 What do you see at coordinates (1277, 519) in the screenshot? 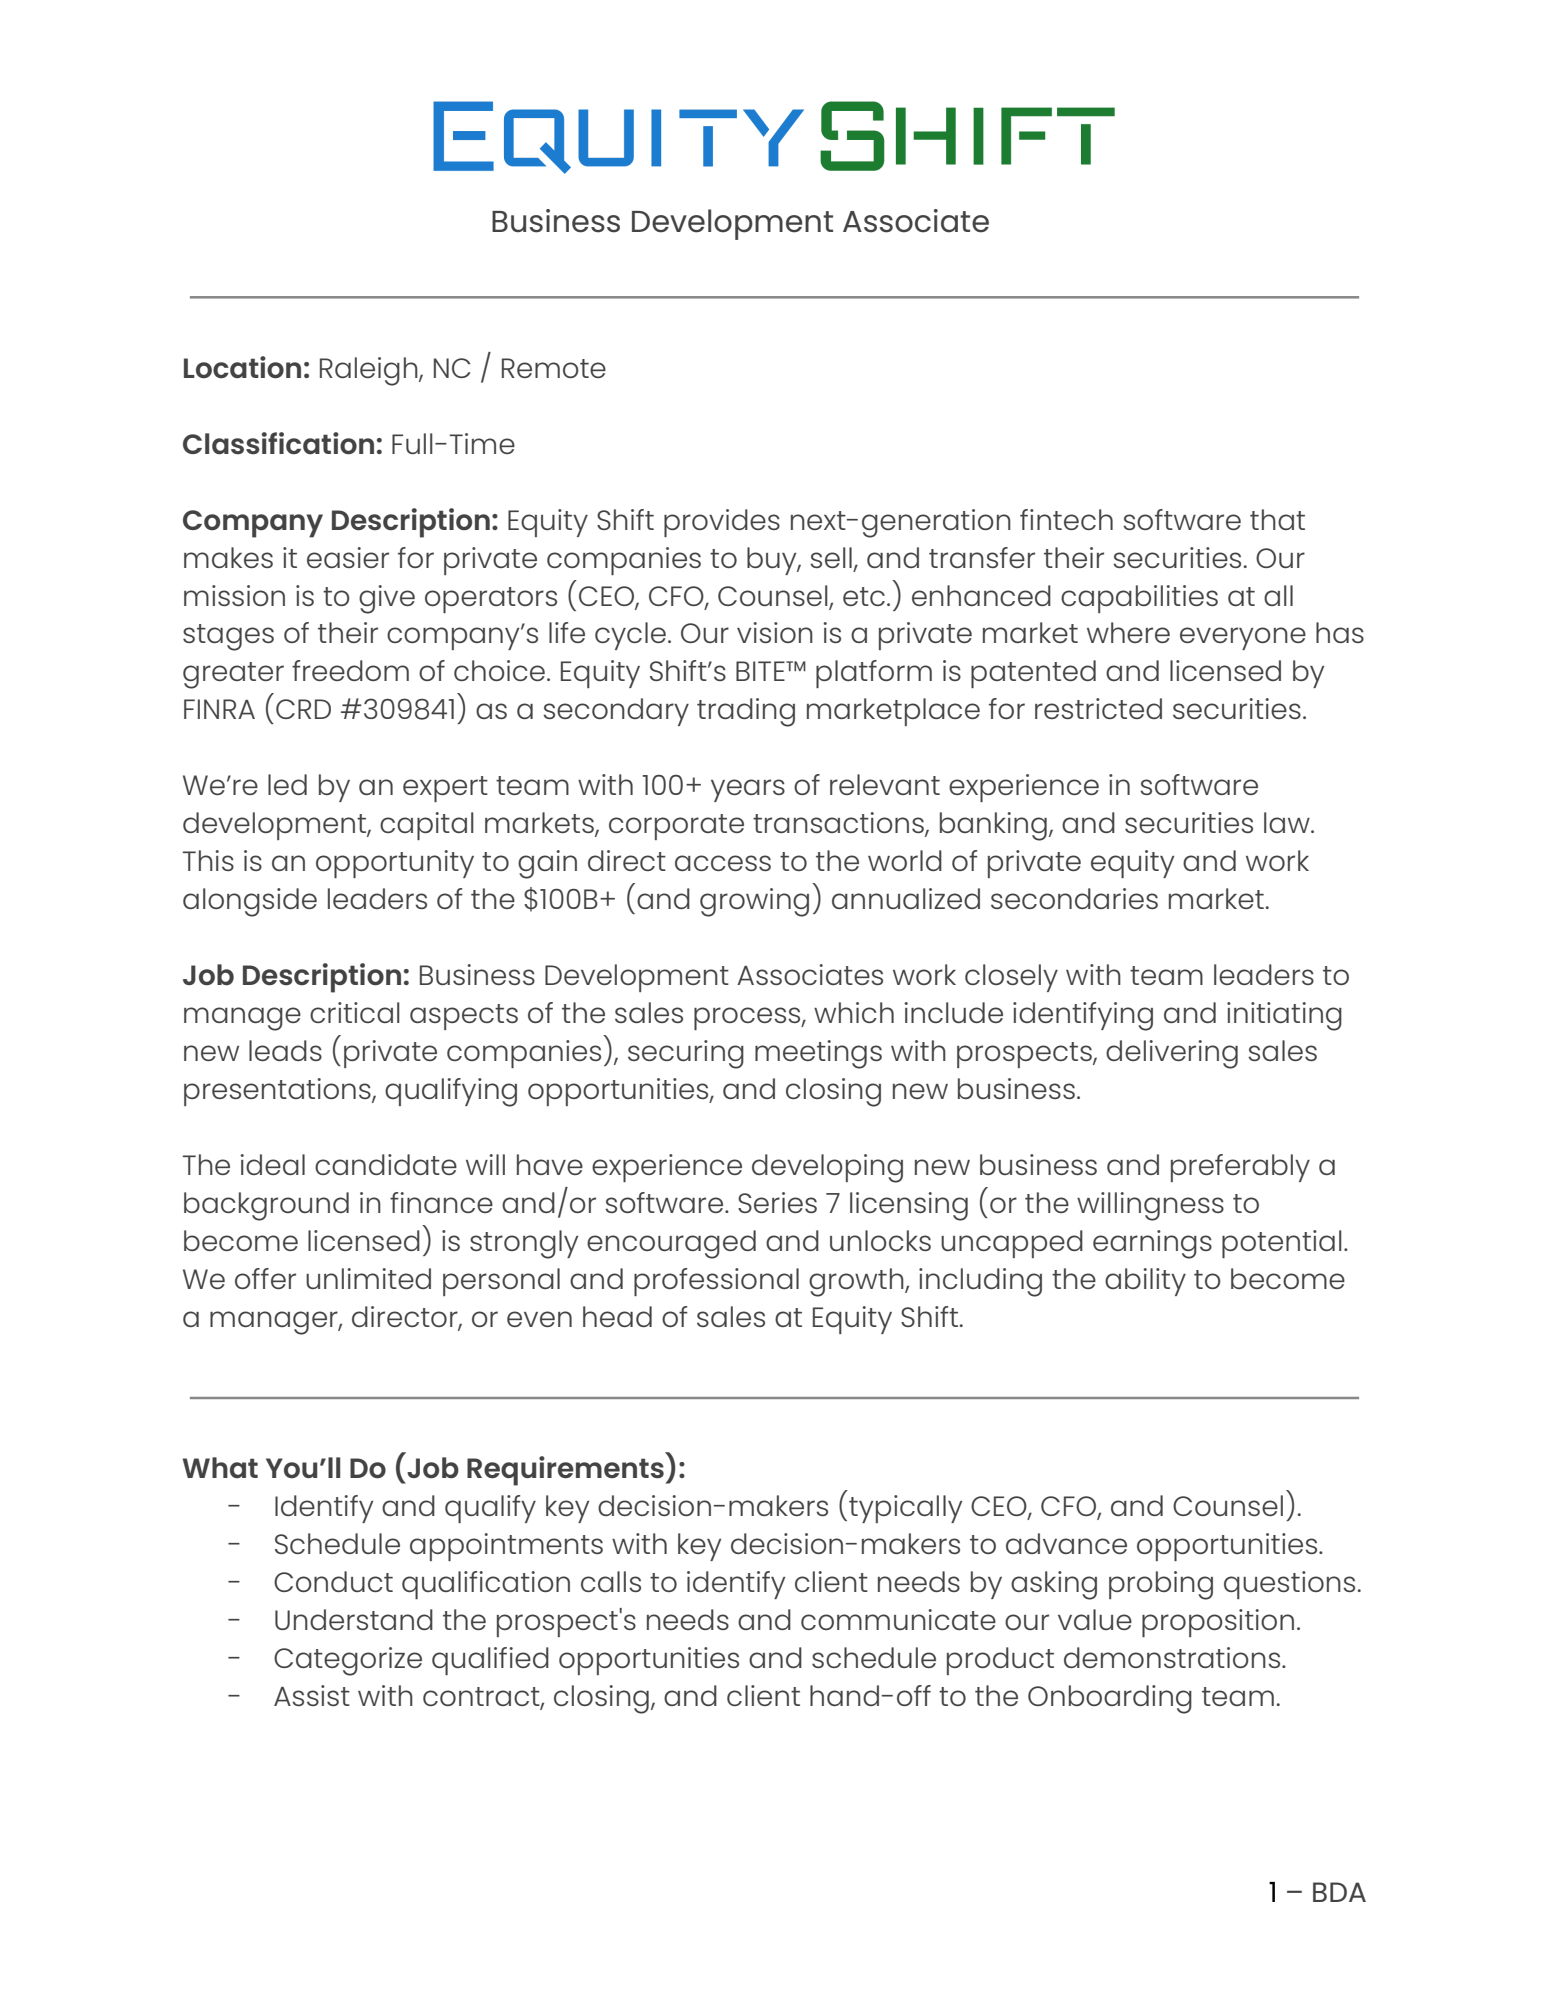
I see `that` at bounding box center [1277, 519].
